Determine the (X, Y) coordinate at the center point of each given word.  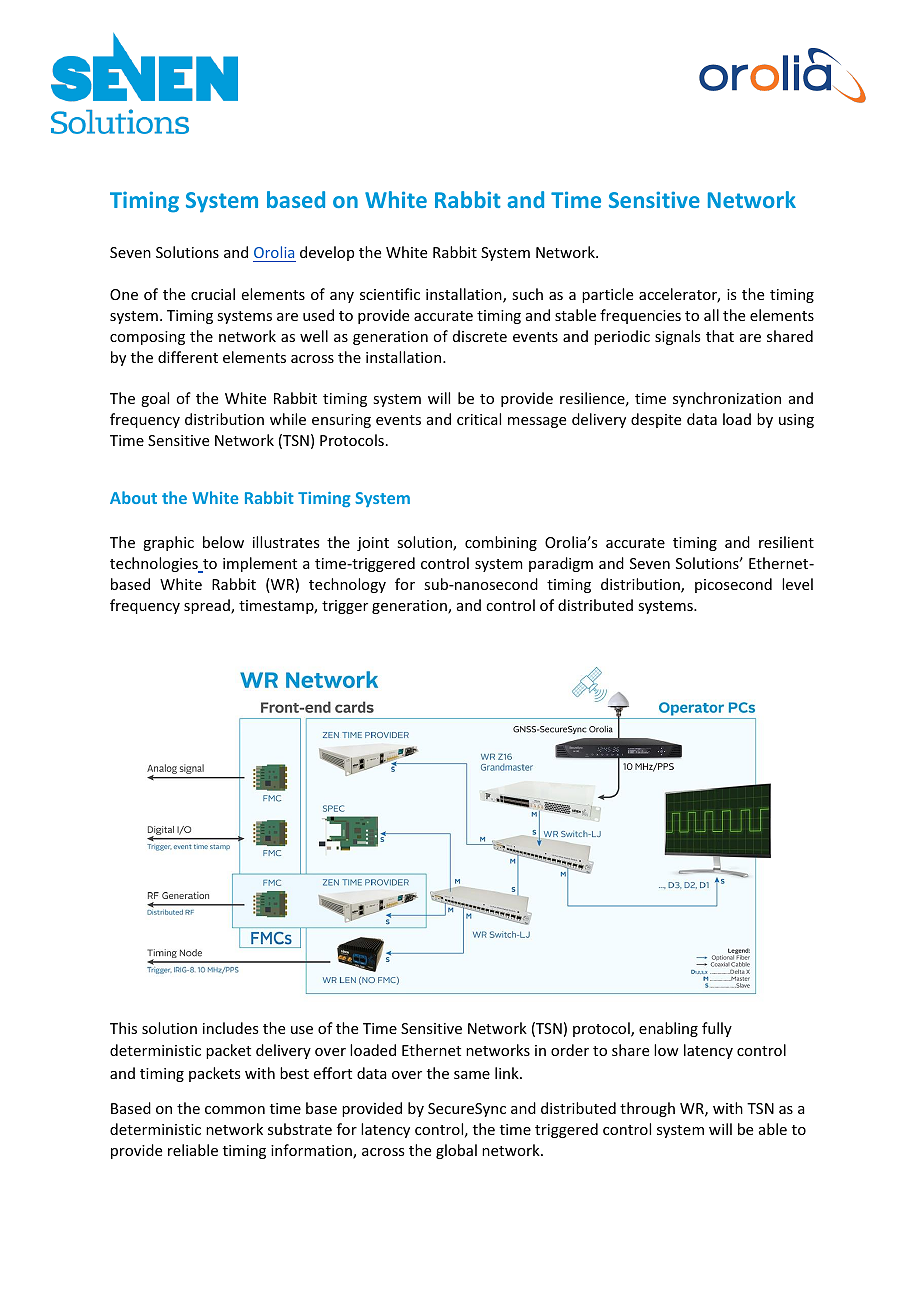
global (456, 1151)
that (720, 336)
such (527, 294)
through (647, 1109)
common (235, 1110)
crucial (213, 294)
